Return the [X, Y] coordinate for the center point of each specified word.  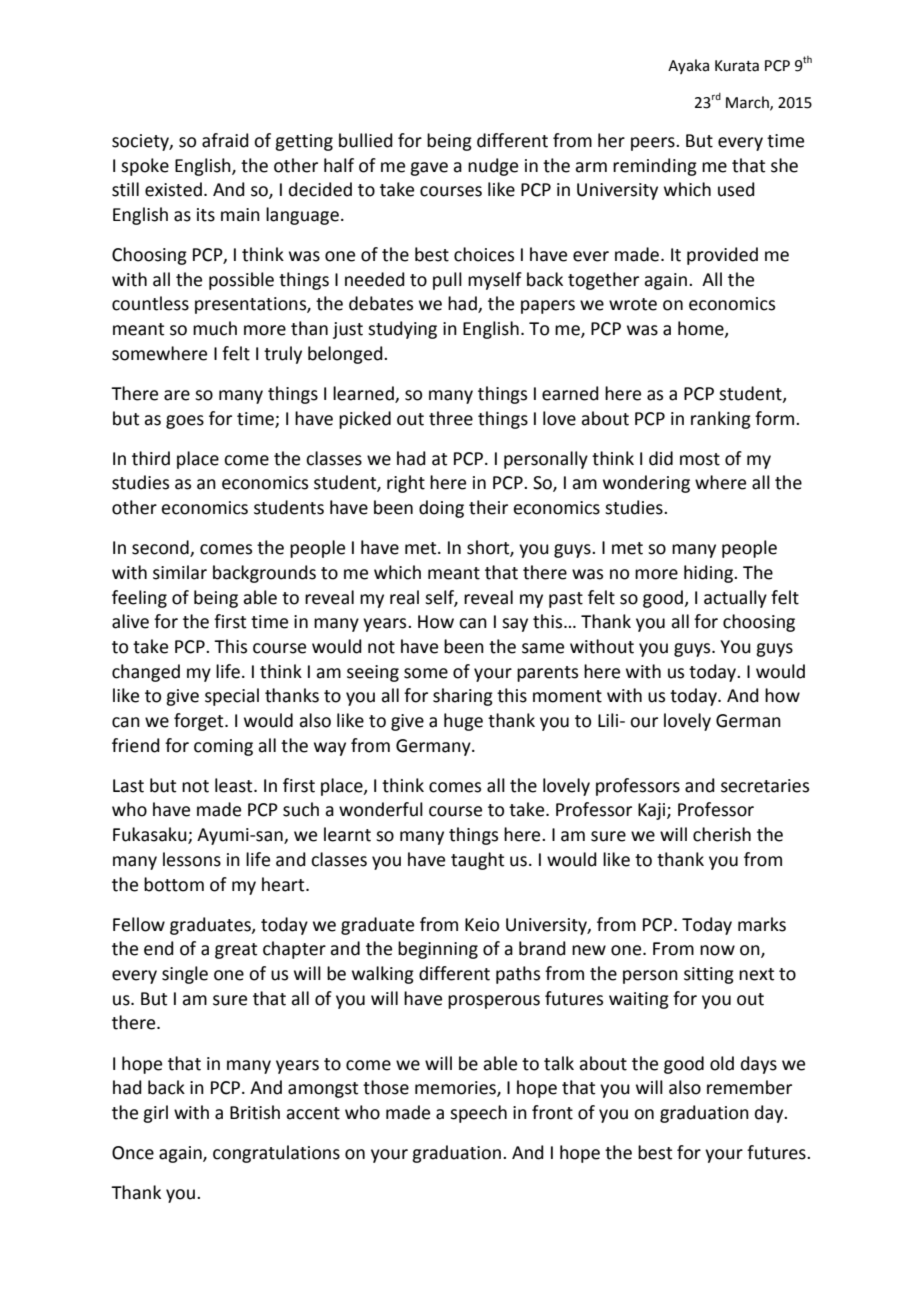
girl [155, 1114]
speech [478, 1114]
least [235, 785]
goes [185, 422]
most [700, 459]
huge [463, 722]
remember [749, 1087]
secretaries [765, 786]
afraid [225, 140]
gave [429, 169]
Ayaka [688, 66]
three [451, 418]
